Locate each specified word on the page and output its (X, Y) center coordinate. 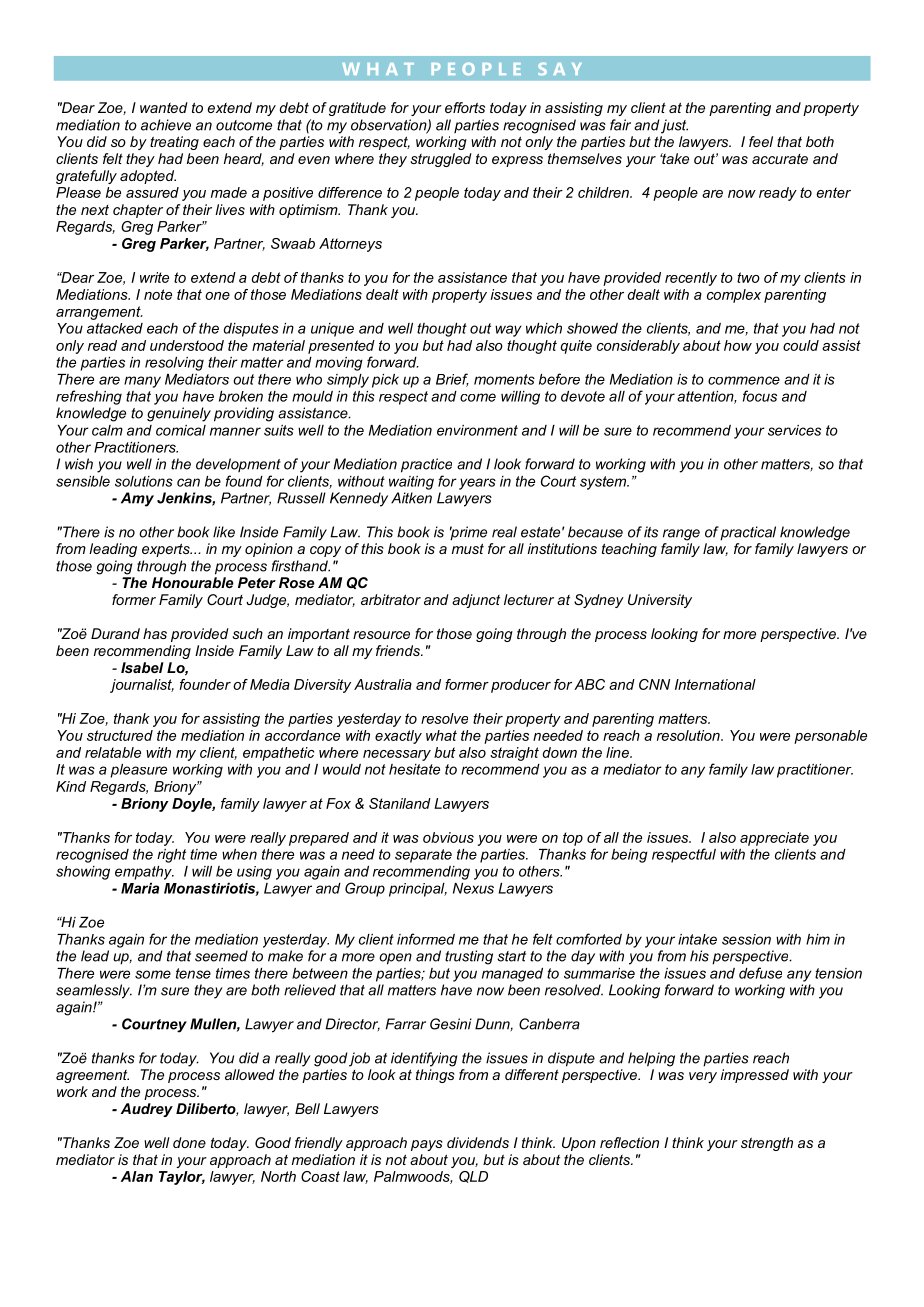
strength (767, 1144)
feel (761, 141)
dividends (478, 1142)
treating (174, 143)
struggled (441, 160)
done (189, 1142)
